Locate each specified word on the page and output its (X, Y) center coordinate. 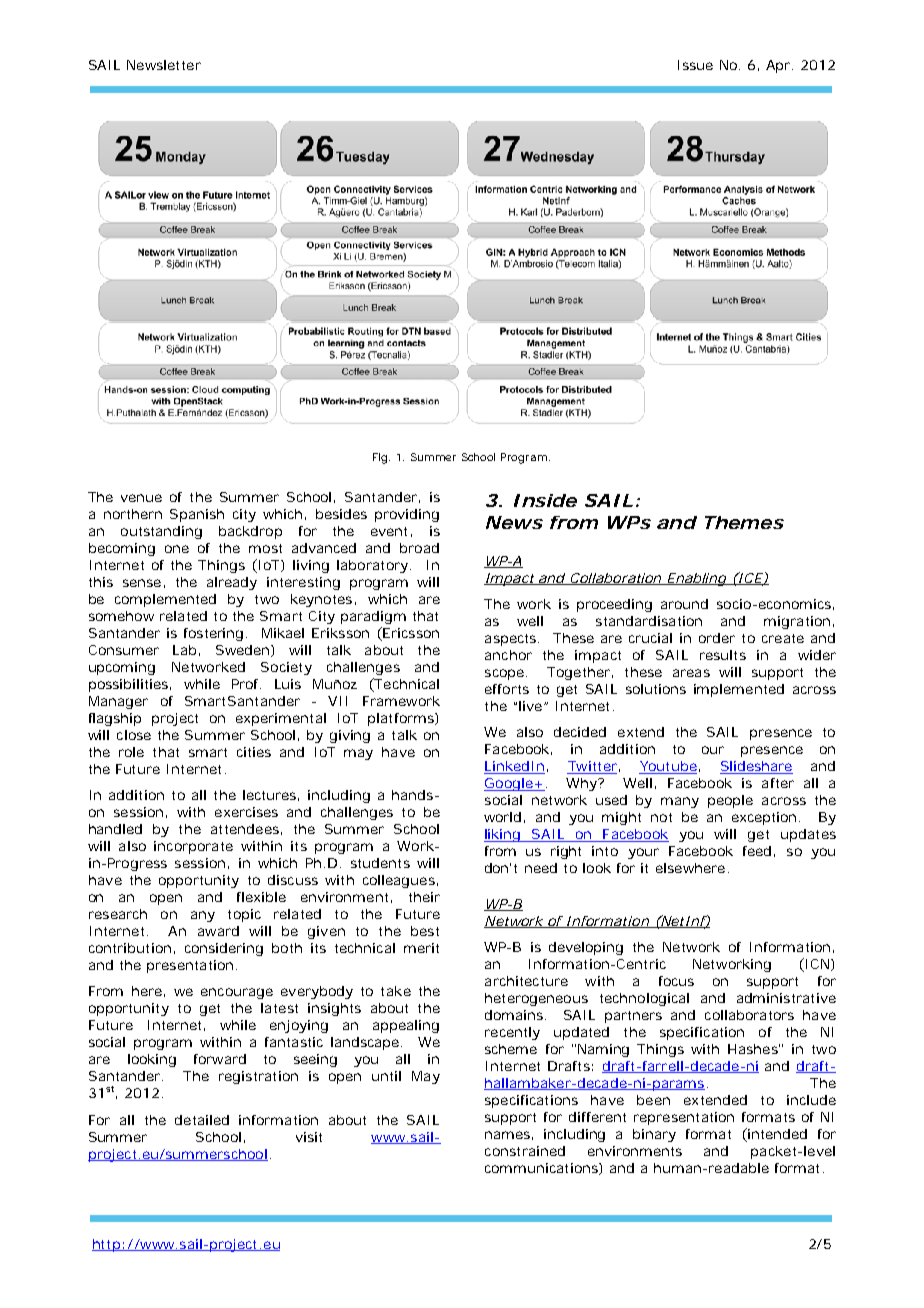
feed (757, 851)
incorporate (193, 847)
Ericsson (410, 632)
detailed (202, 1120)
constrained (525, 1151)
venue (141, 498)
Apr (779, 66)
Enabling (697, 579)
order (717, 638)
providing (407, 515)
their (424, 897)
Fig (381, 458)
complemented (165, 600)
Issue (695, 65)
